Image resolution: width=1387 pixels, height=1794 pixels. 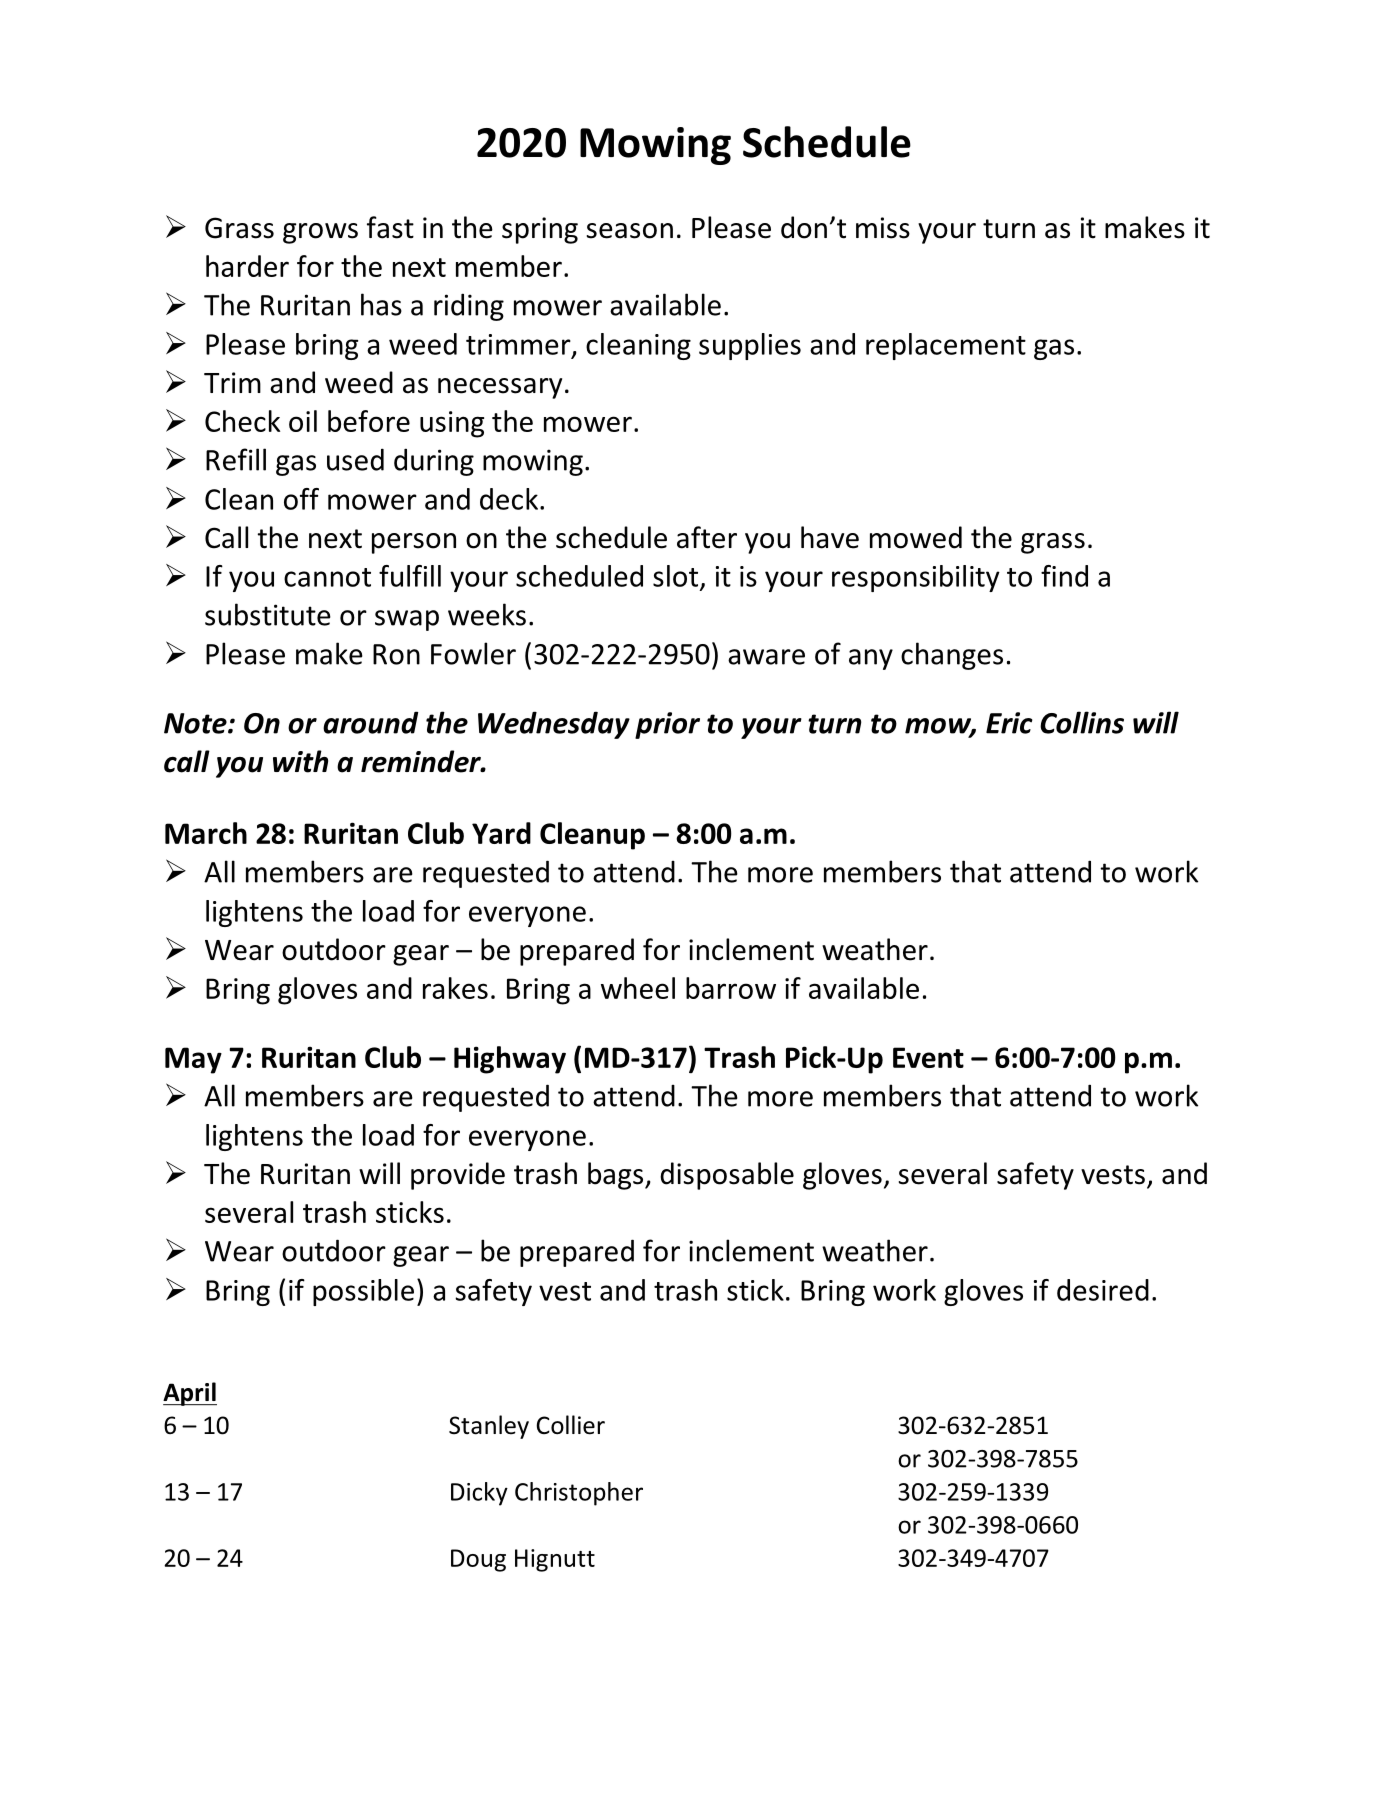 I want to click on Event, so click(x=928, y=1057).
